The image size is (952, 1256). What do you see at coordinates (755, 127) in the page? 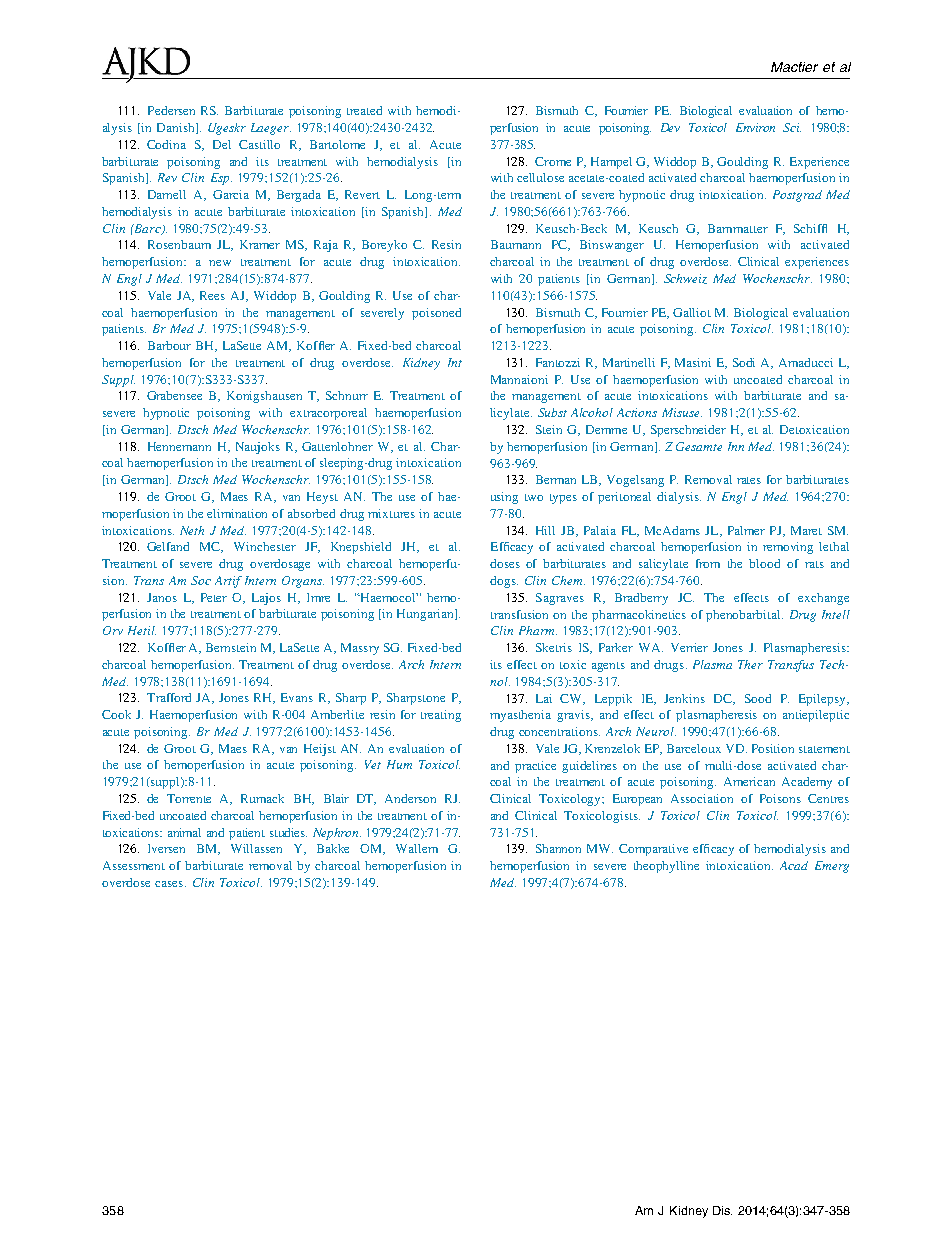
I see `Environ` at bounding box center [755, 127].
